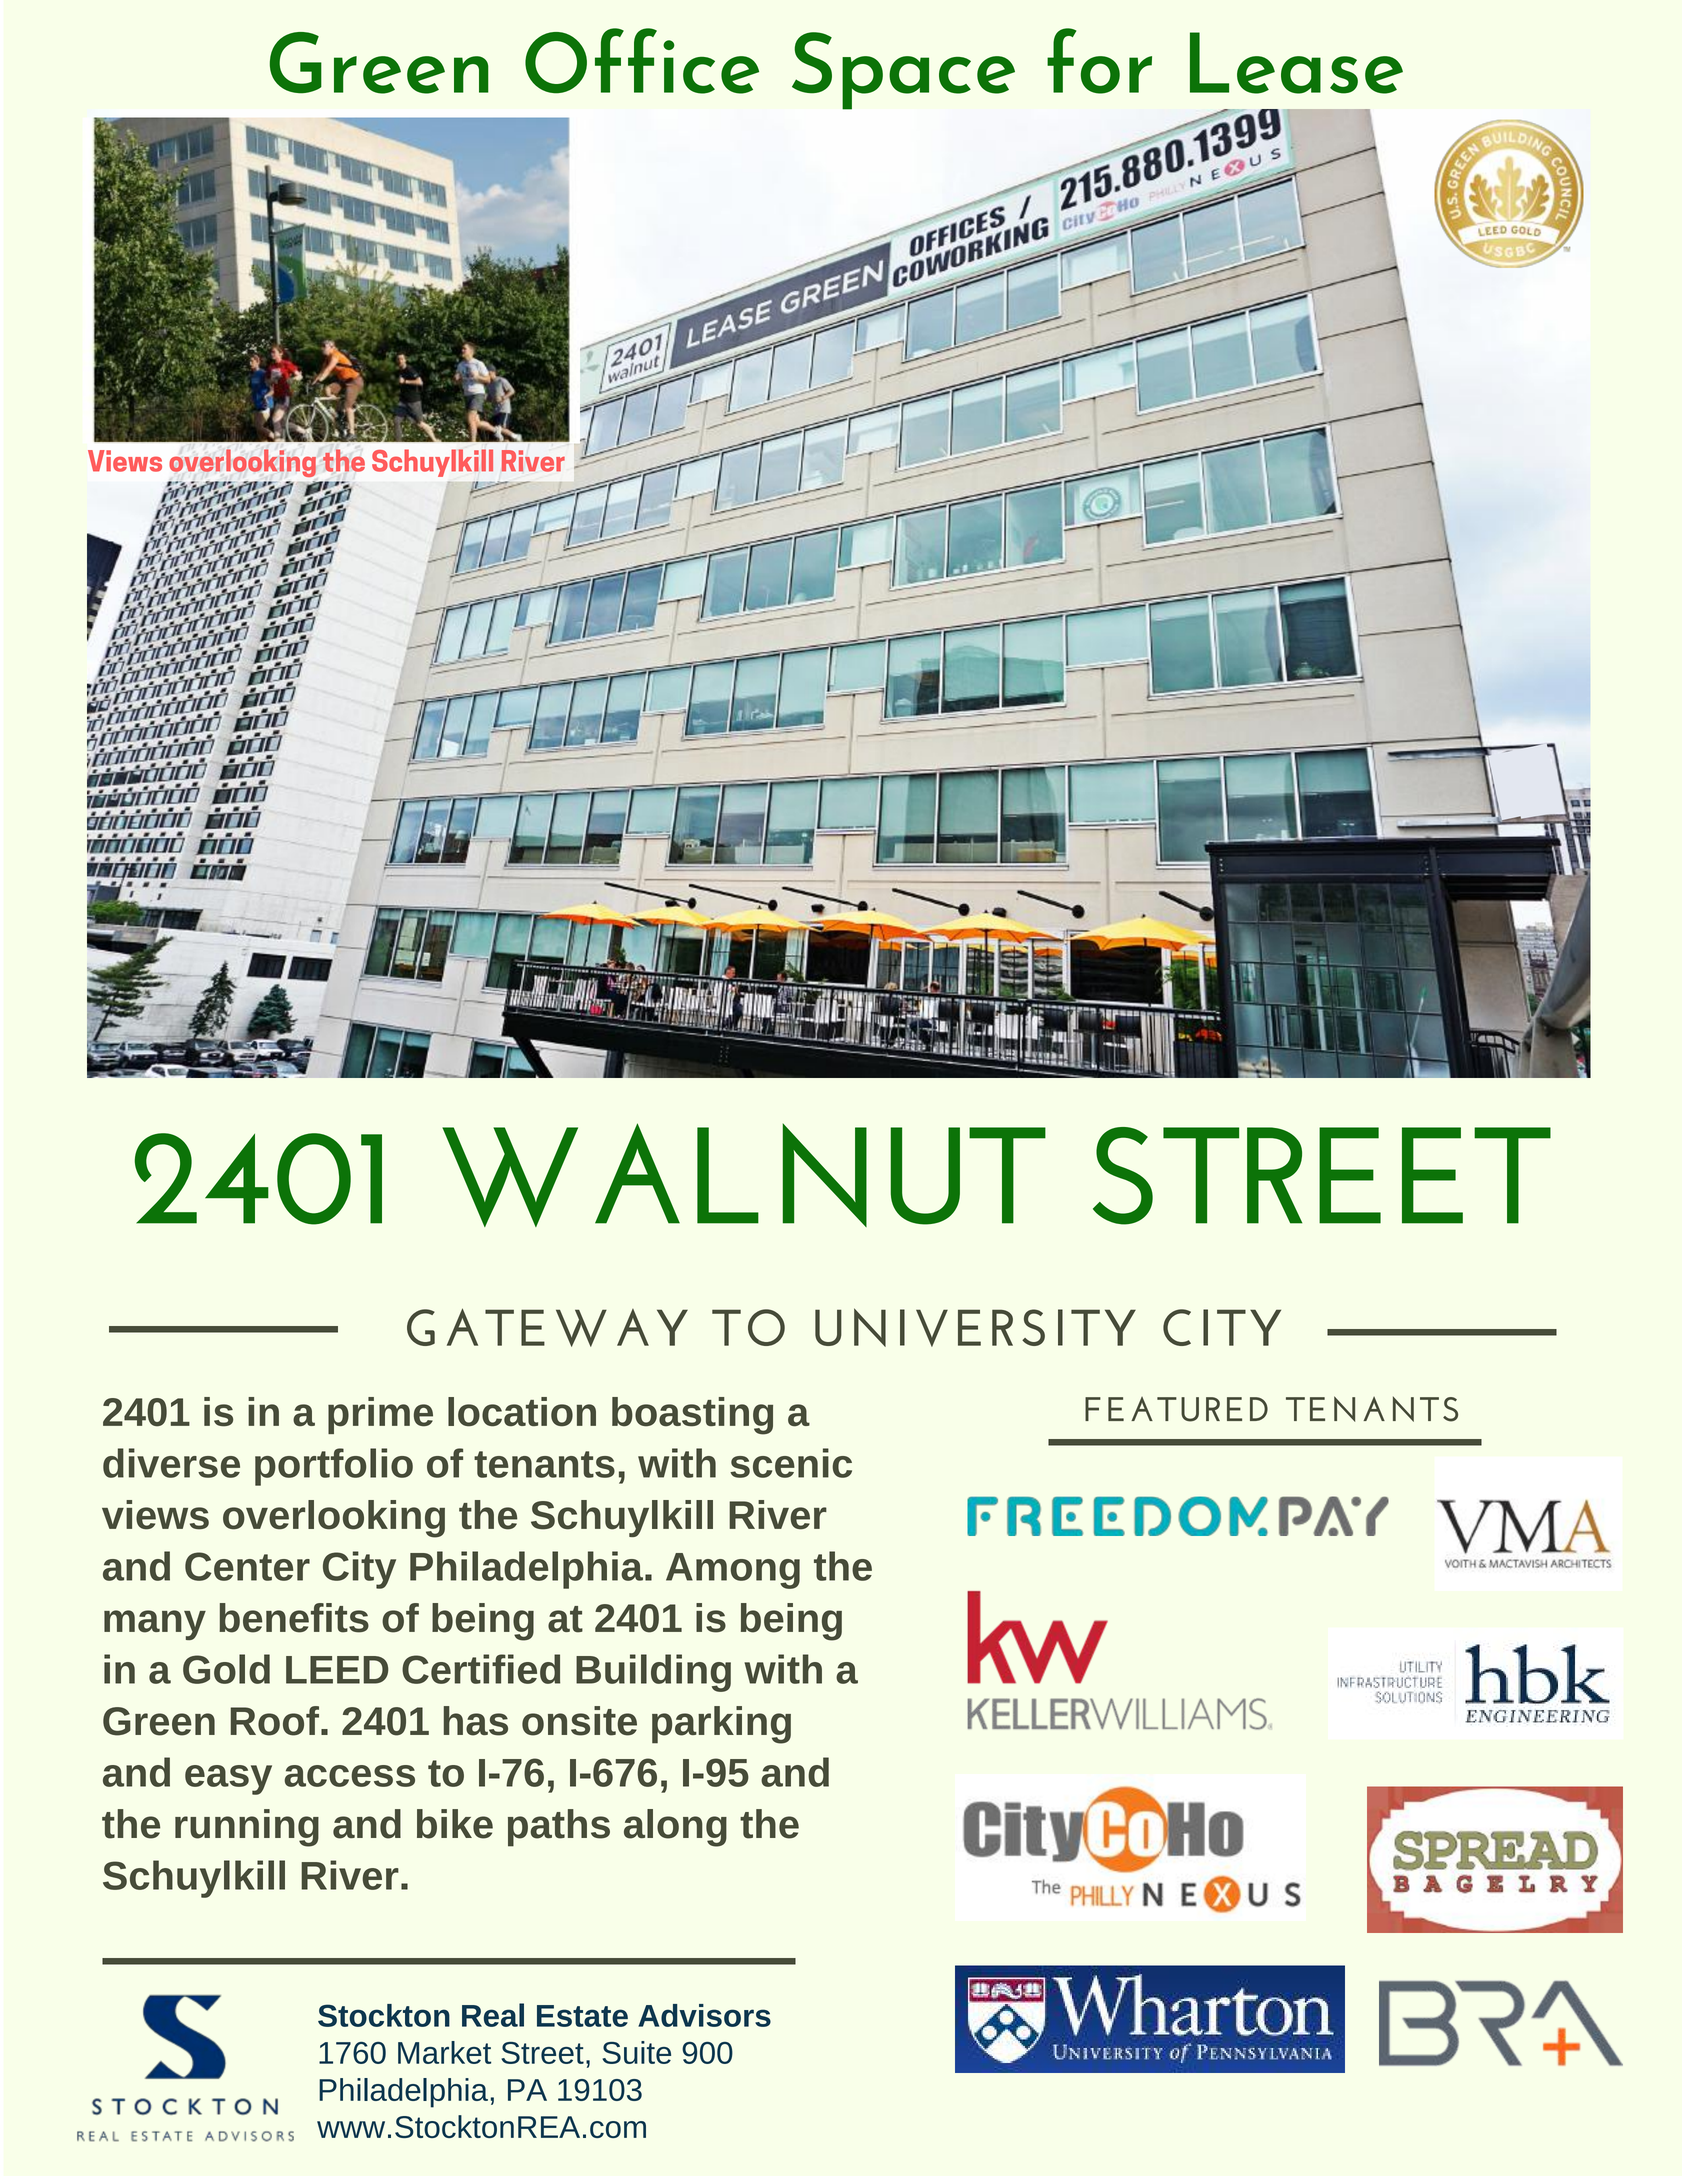 Image resolution: width=1682 pixels, height=2176 pixels. I want to click on Center, so click(247, 1566).
